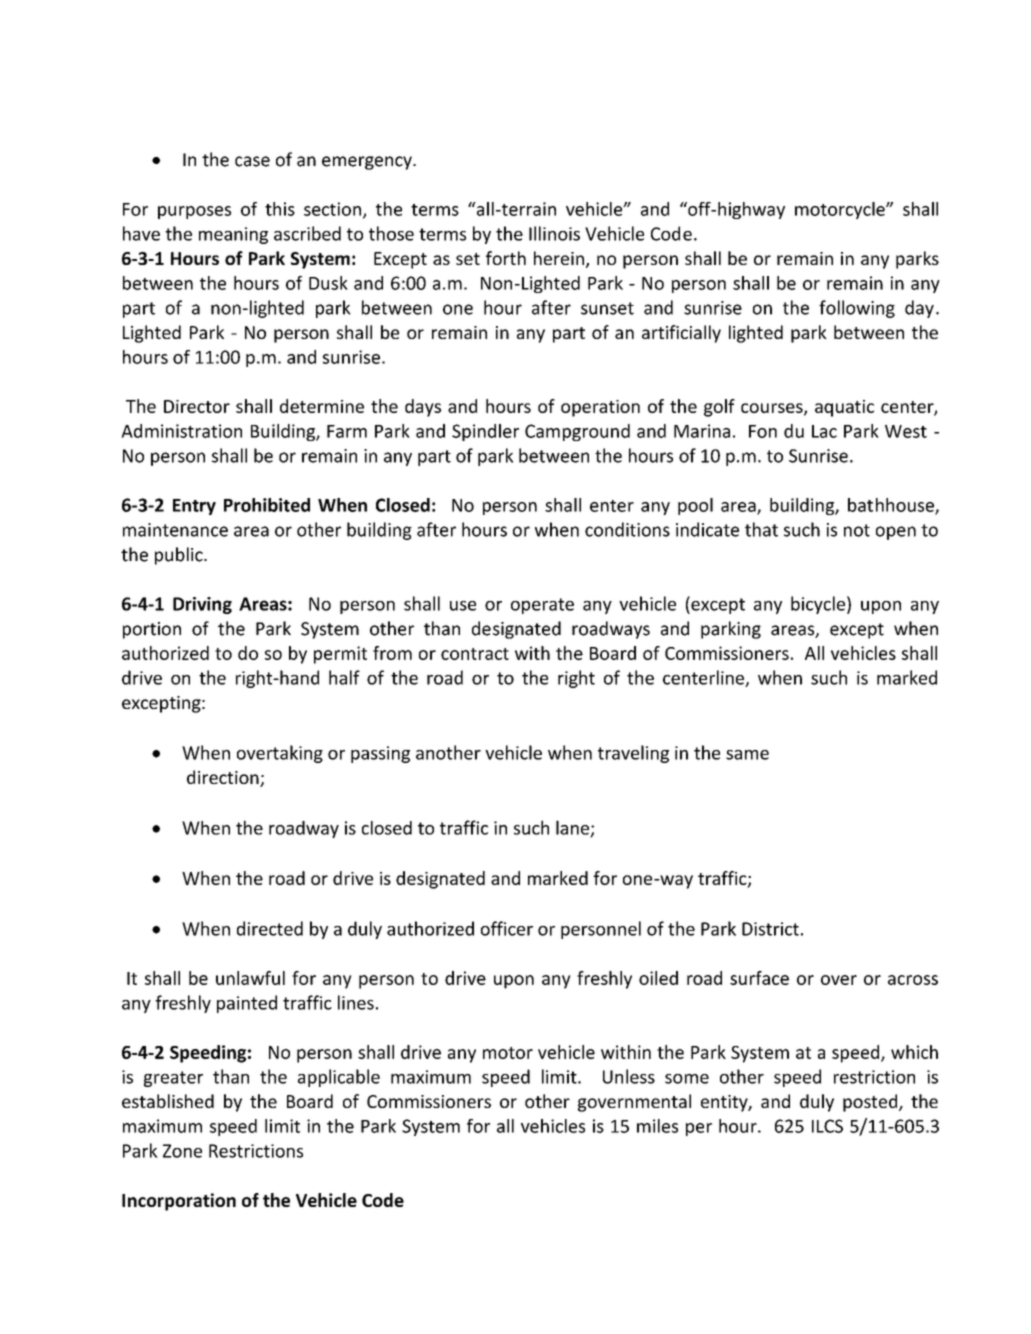 The height and width of the screenshot is (1334, 1031). I want to click on half, so click(344, 677).
